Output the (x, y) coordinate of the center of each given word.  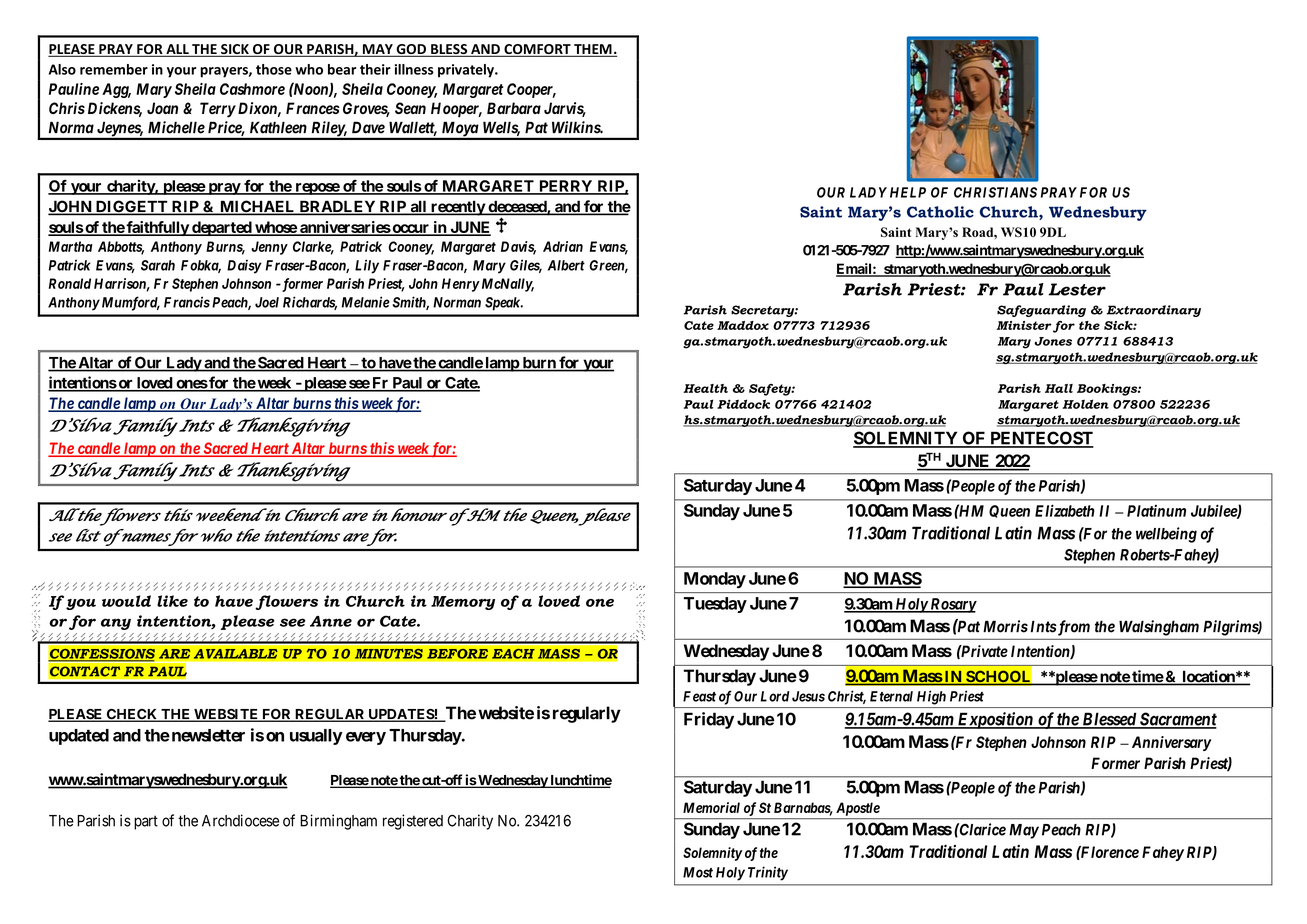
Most (698, 872)
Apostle (858, 809)
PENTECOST (1041, 439)
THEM (593, 50)
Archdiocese (240, 820)
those (274, 69)
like (172, 601)
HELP (908, 192)
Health (705, 388)
